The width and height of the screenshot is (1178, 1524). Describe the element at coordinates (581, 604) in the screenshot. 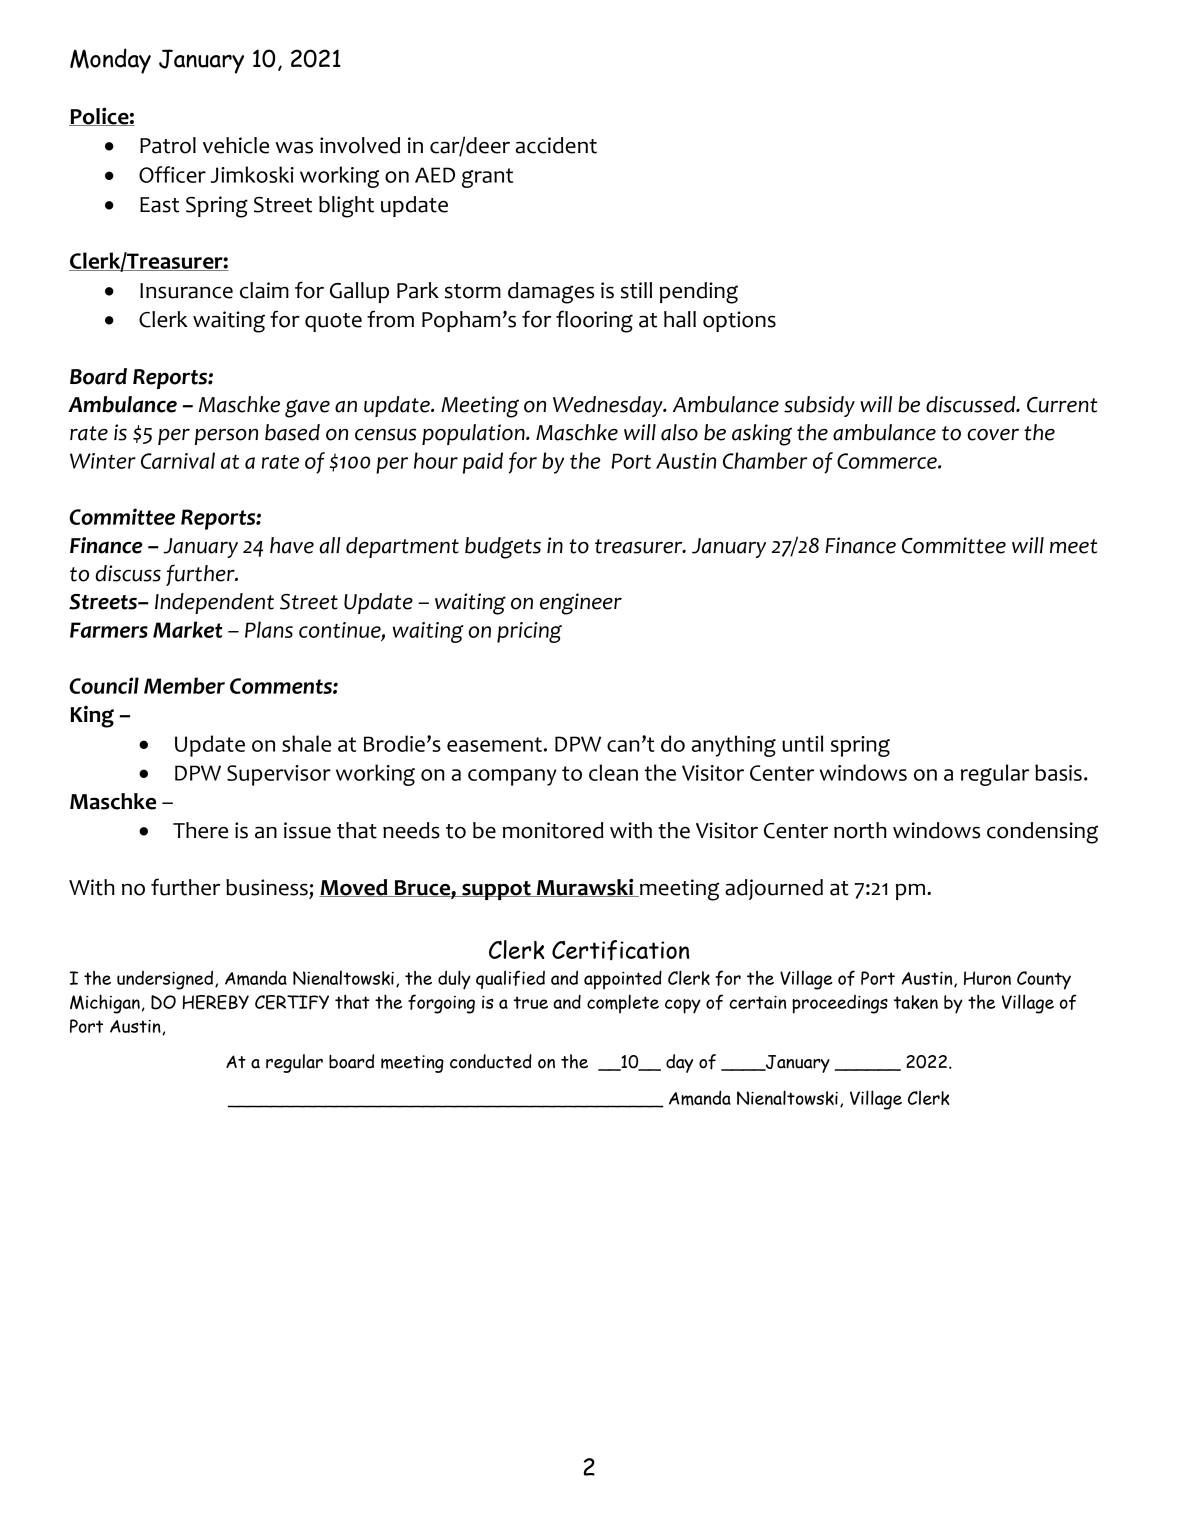

I see `engineer` at that location.
